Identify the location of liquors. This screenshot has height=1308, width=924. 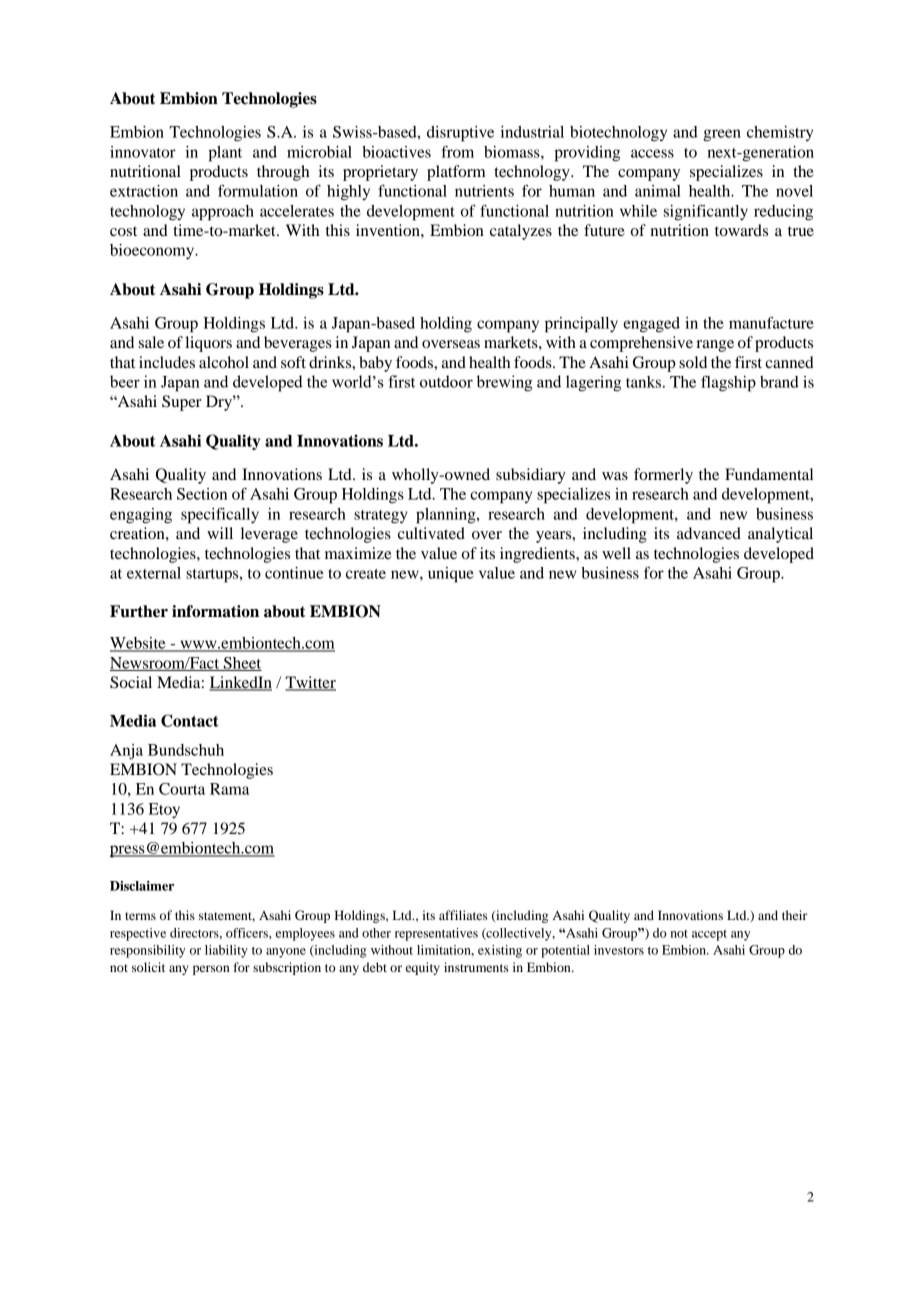
(208, 344).
